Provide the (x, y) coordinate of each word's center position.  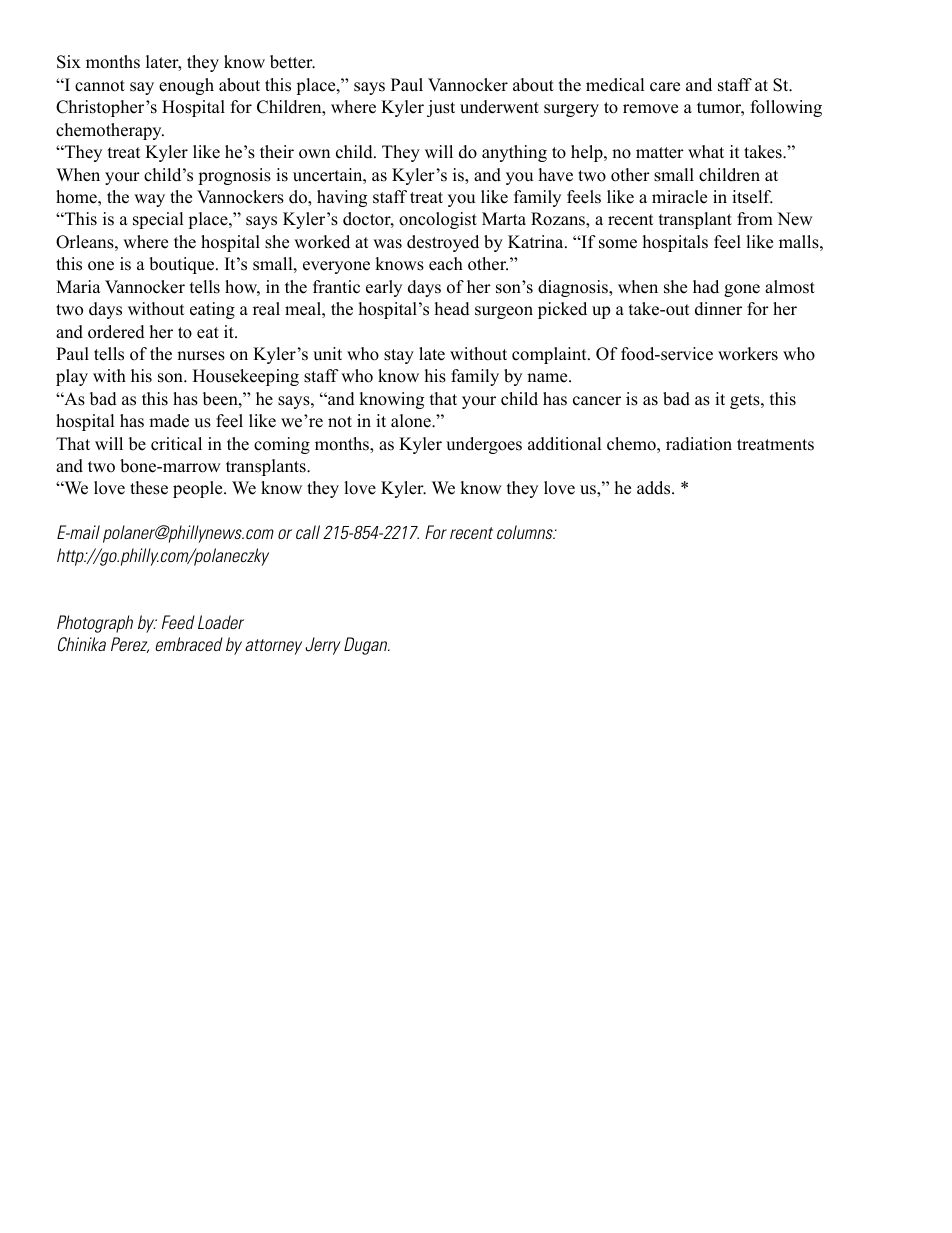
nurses (201, 356)
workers (748, 354)
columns (526, 532)
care (665, 87)
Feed (178, 622)
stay (399, 356)
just (441, 108)
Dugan (367, 646)
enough (186, 86)
